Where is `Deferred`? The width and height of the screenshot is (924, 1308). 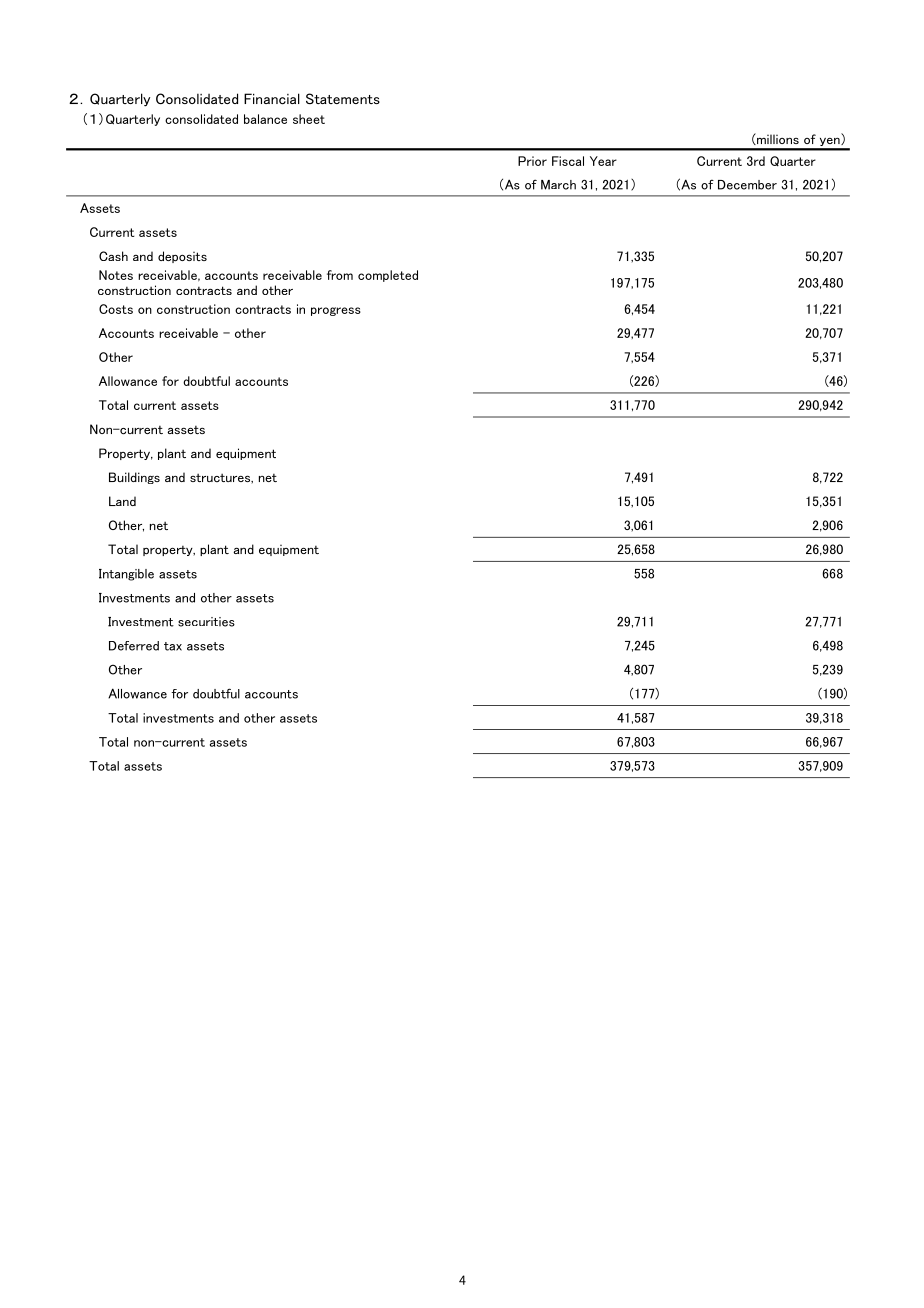 Deferred is located at coordinates (134, 646).
